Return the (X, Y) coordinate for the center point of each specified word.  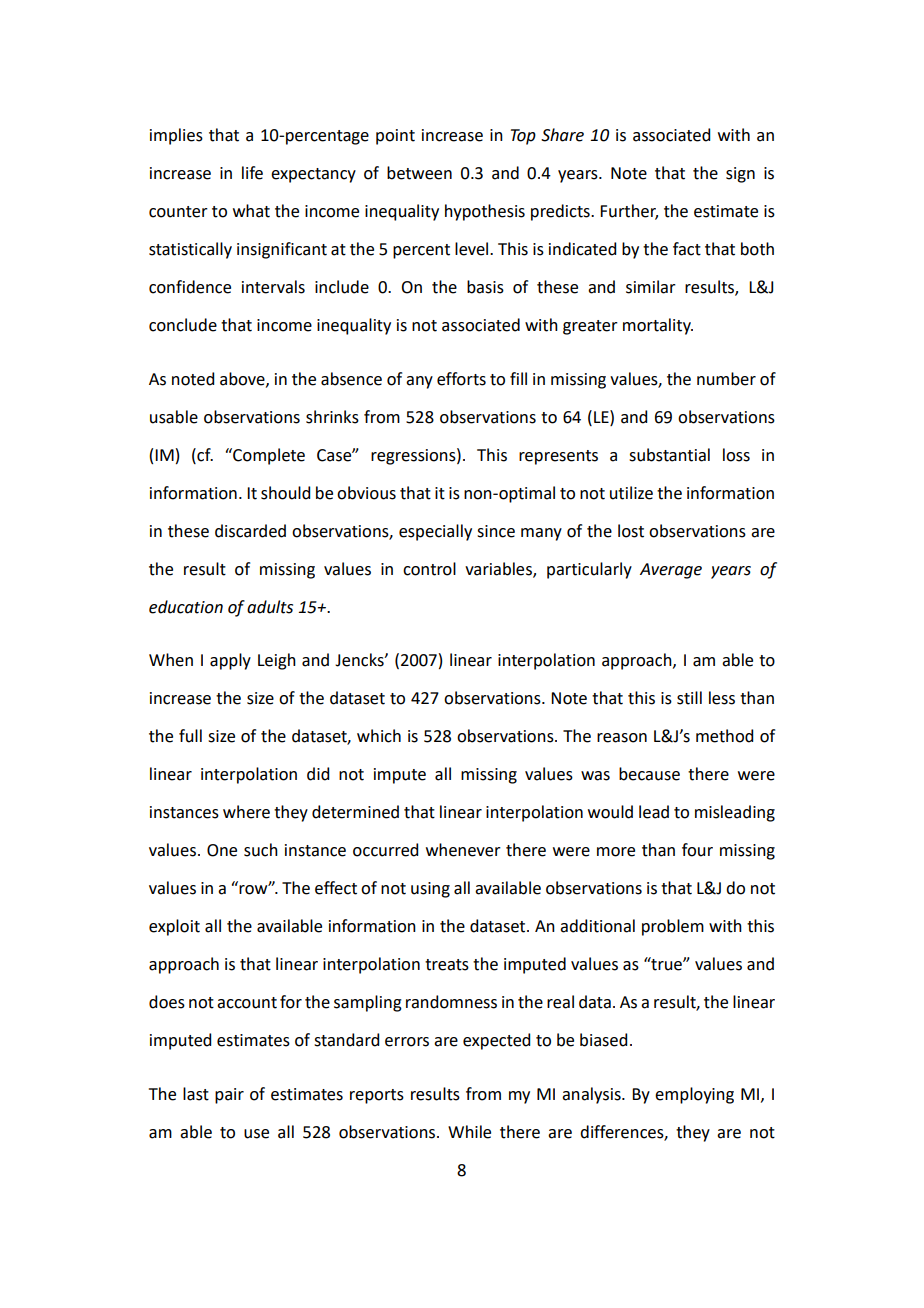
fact (687, 249)
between (419, 173)
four (697, 850)
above (243, 379)
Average (671, 571)
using (430, 890)
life (252, 173)
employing (694, 1095)
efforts (461, 379)
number (726, 379)
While (469, 1132)
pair (229, 1096)
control (429, 569)
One (222, 850)
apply (230, 661)
